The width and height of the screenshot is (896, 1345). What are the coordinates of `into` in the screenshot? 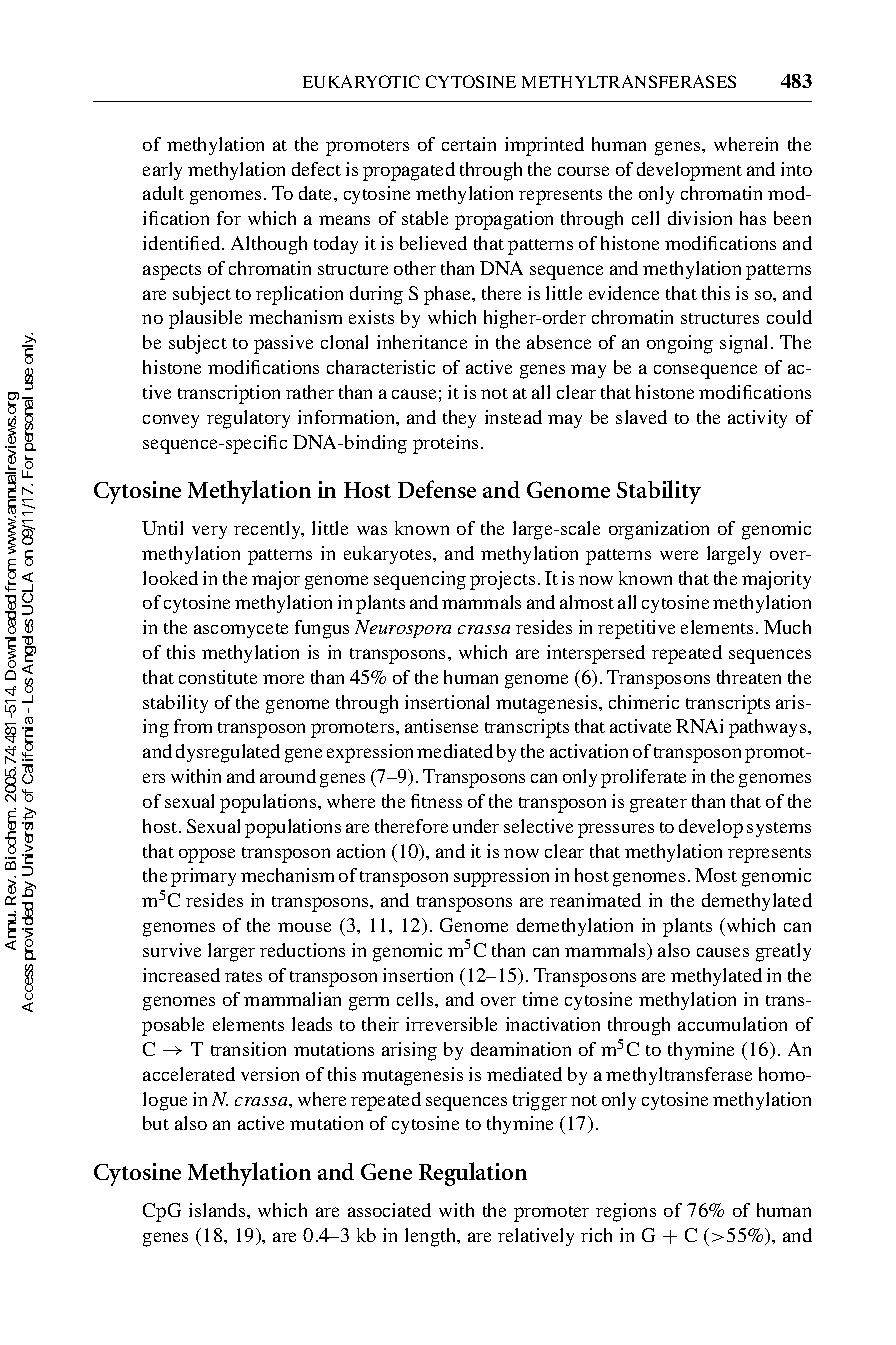 It's located at (796, 169).
